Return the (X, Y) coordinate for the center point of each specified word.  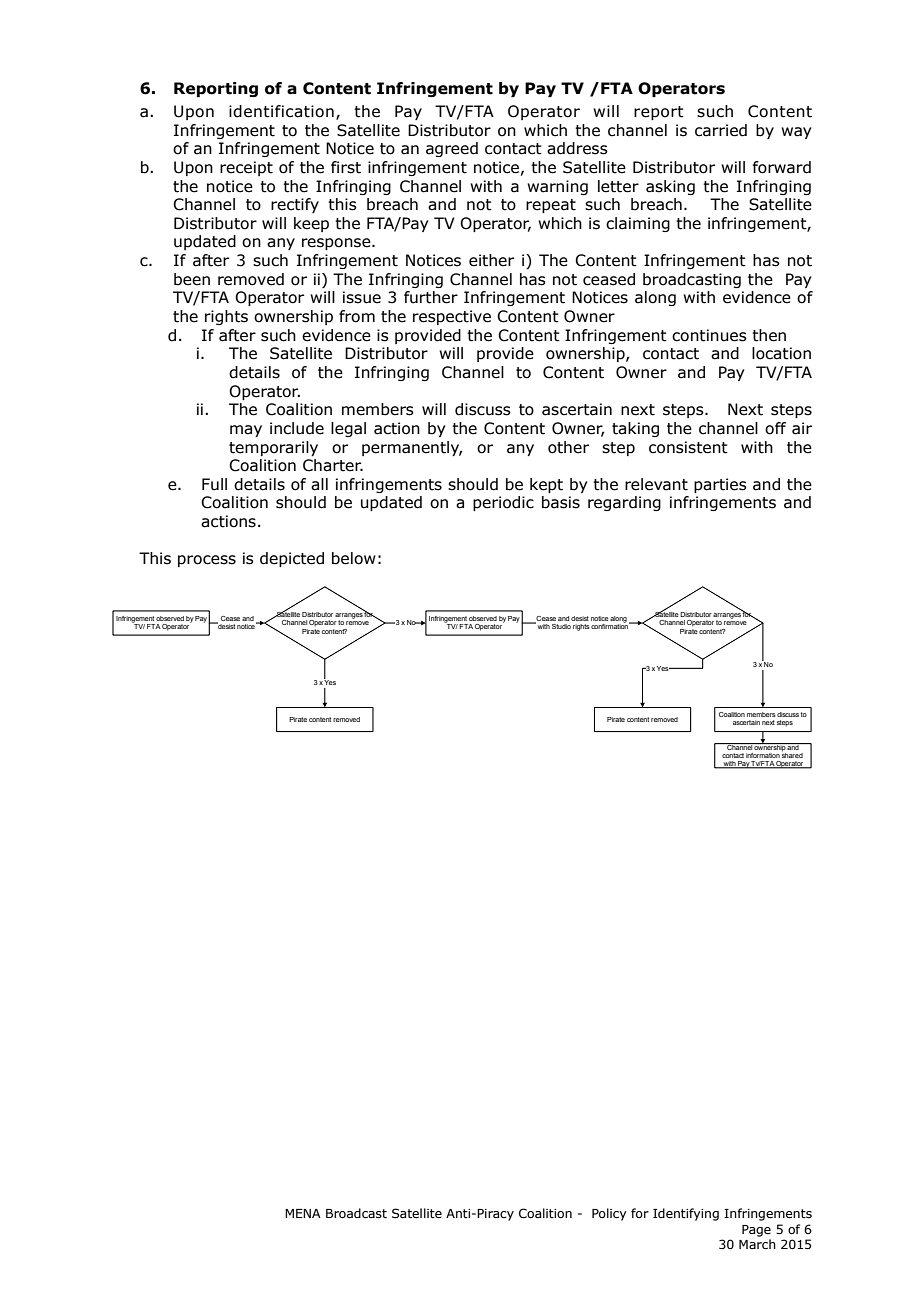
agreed (452, 149)
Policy (609, 1214)
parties (720, 485)
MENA (303, 1213)
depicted (292, 559)
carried (721, 130)
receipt (246, 168)
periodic (503, 503)
